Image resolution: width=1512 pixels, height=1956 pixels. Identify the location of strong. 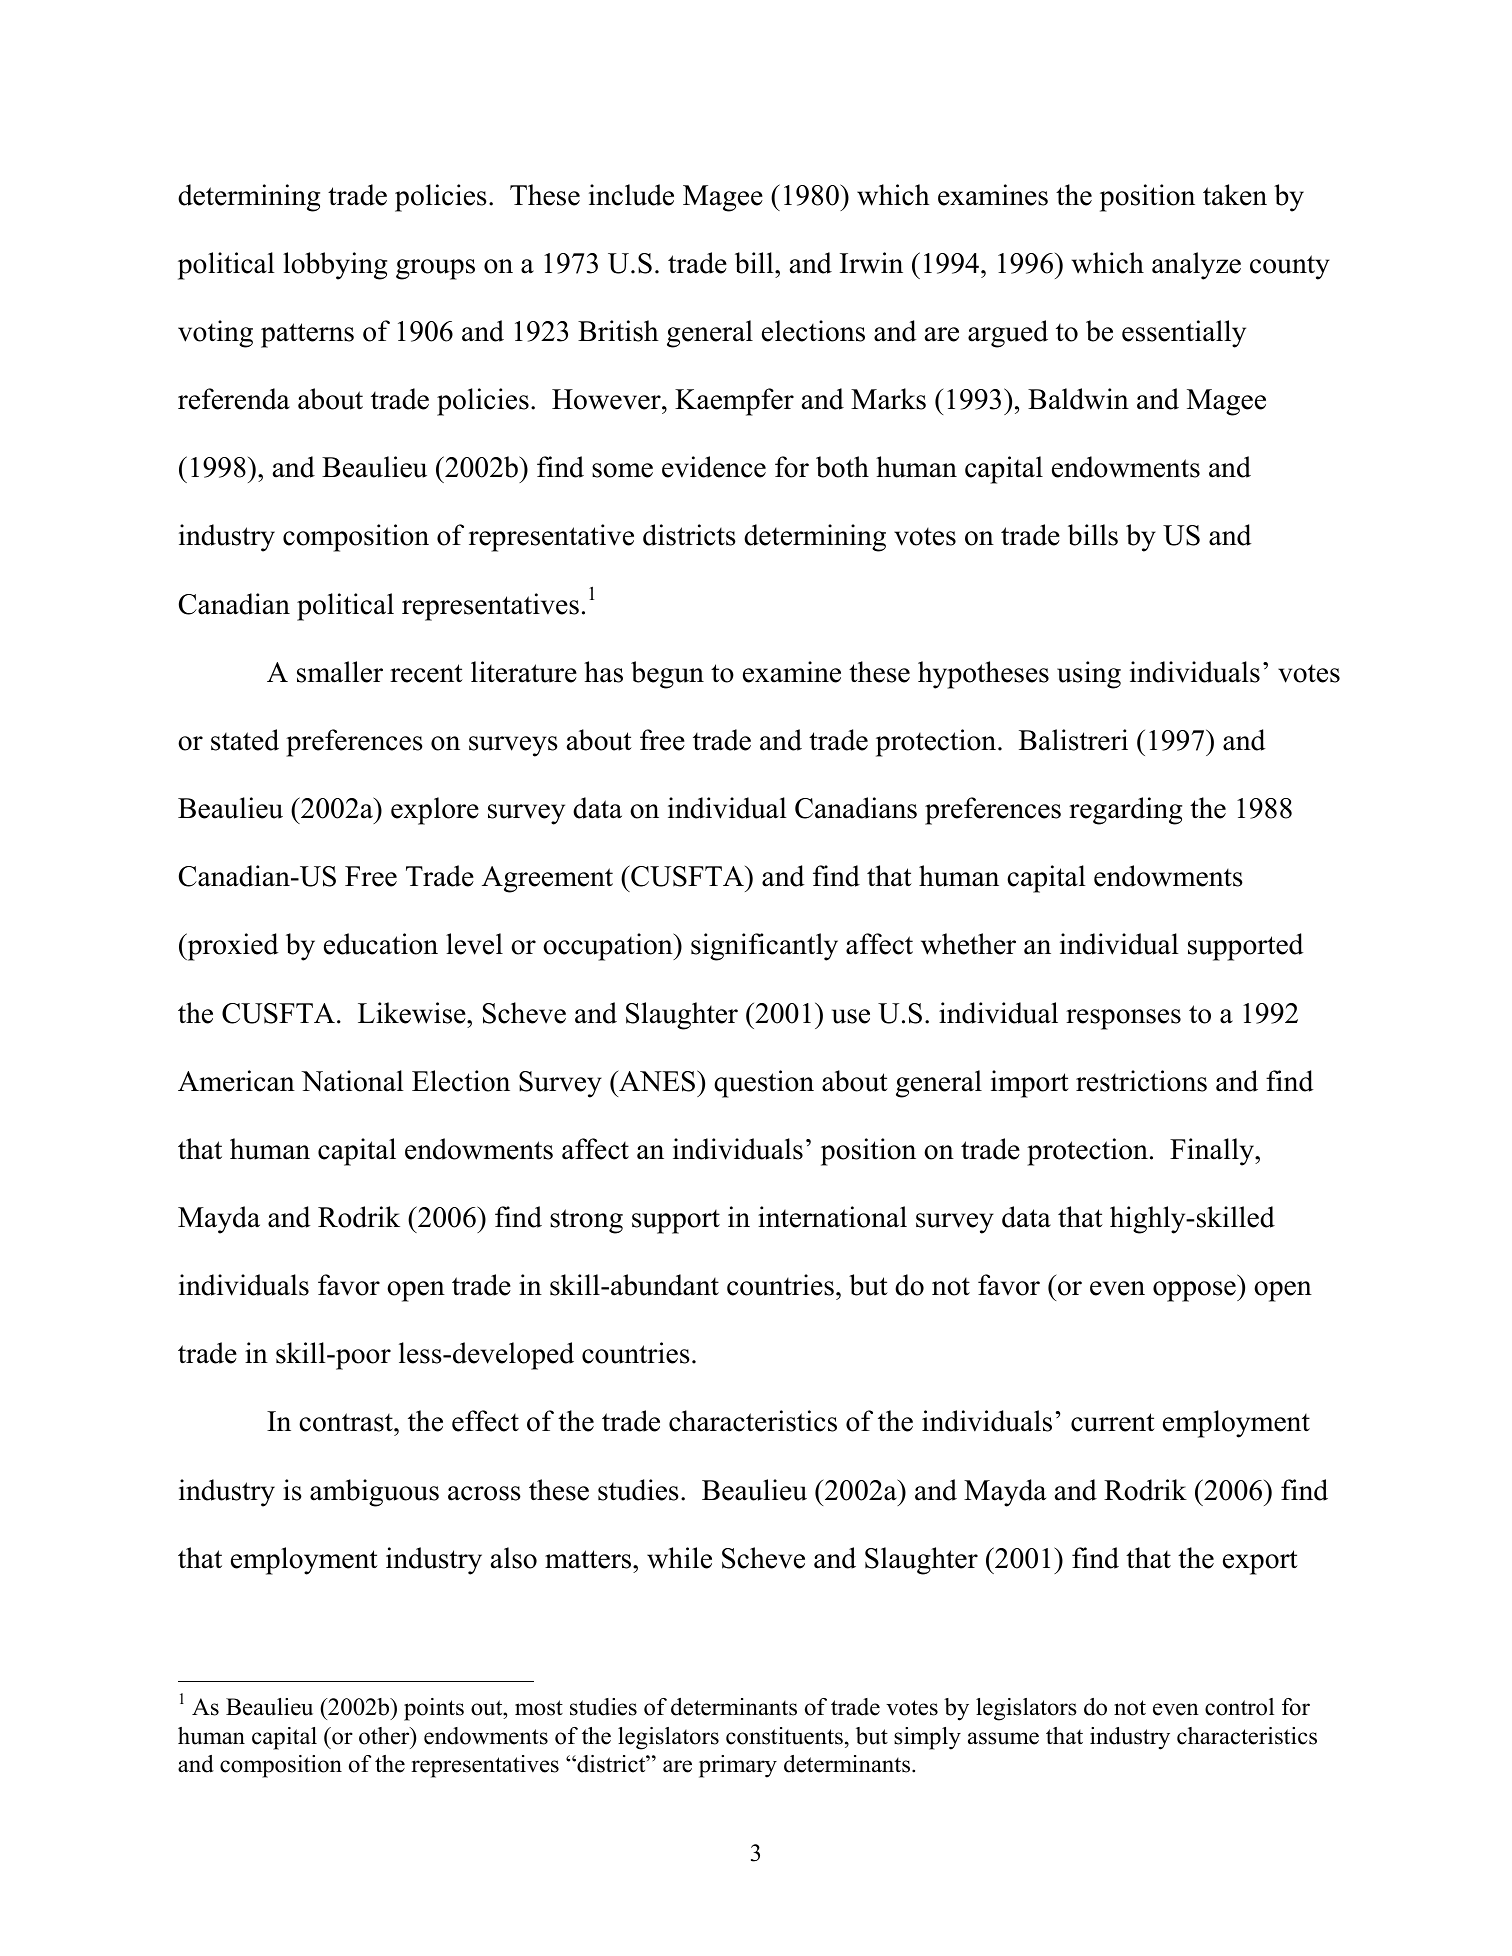
(586, 1221).
